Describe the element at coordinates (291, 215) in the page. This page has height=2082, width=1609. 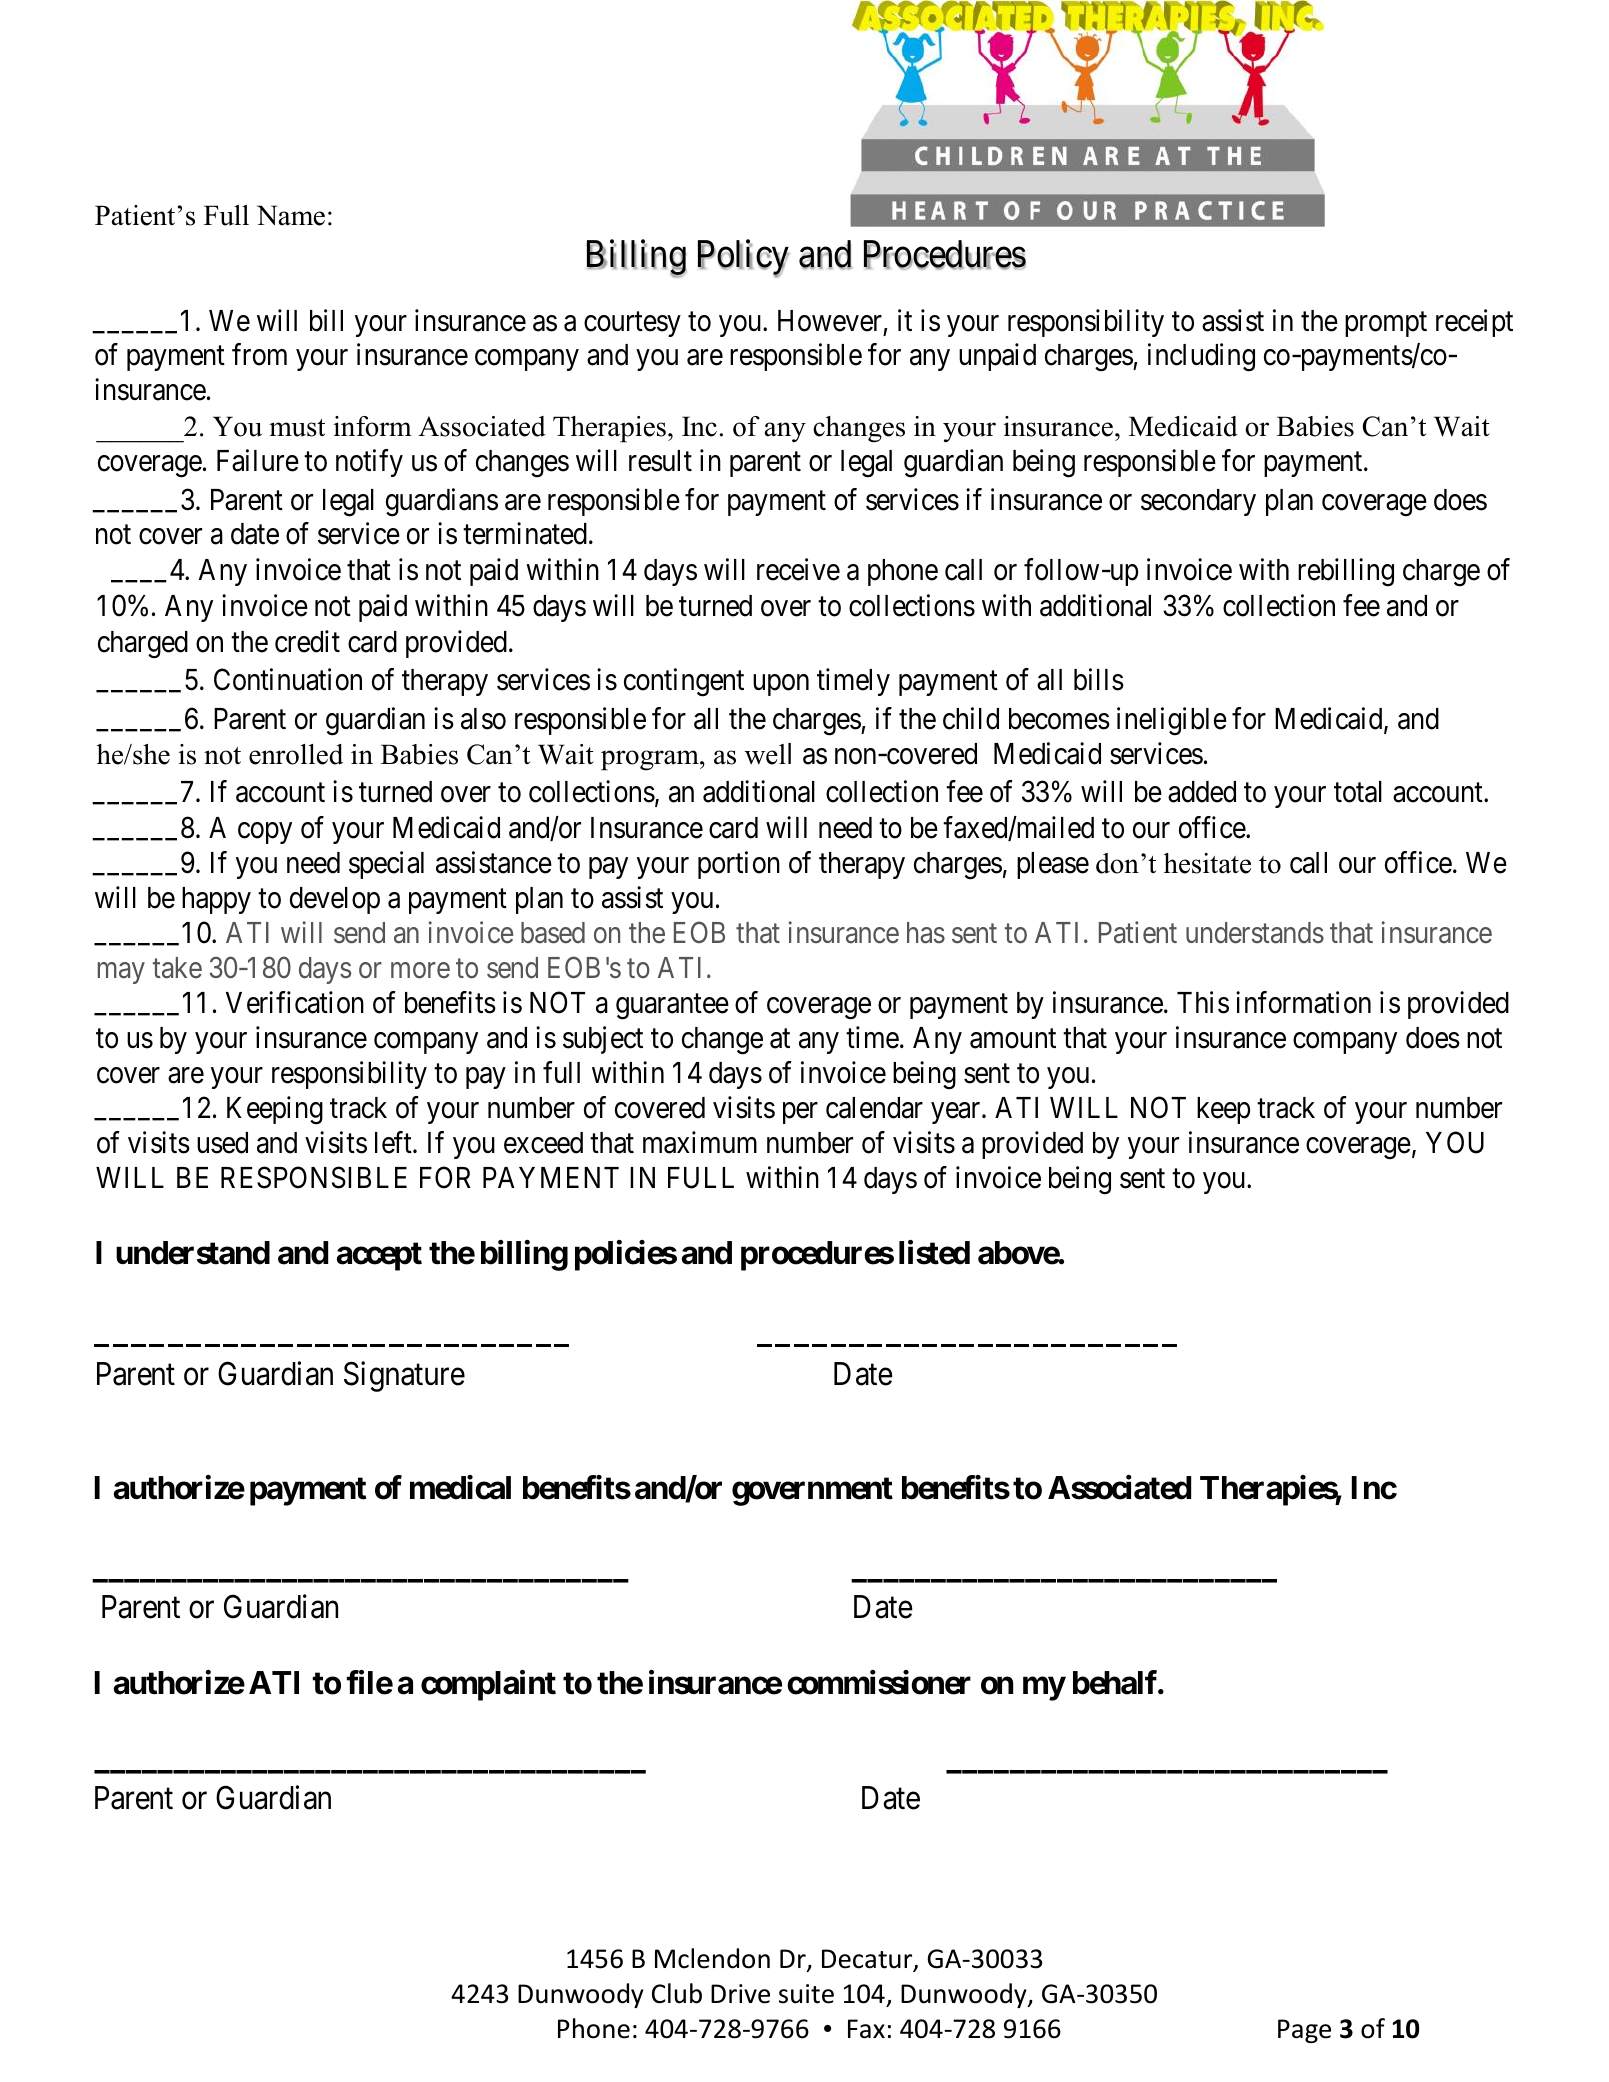
I see `Name` at that location.
